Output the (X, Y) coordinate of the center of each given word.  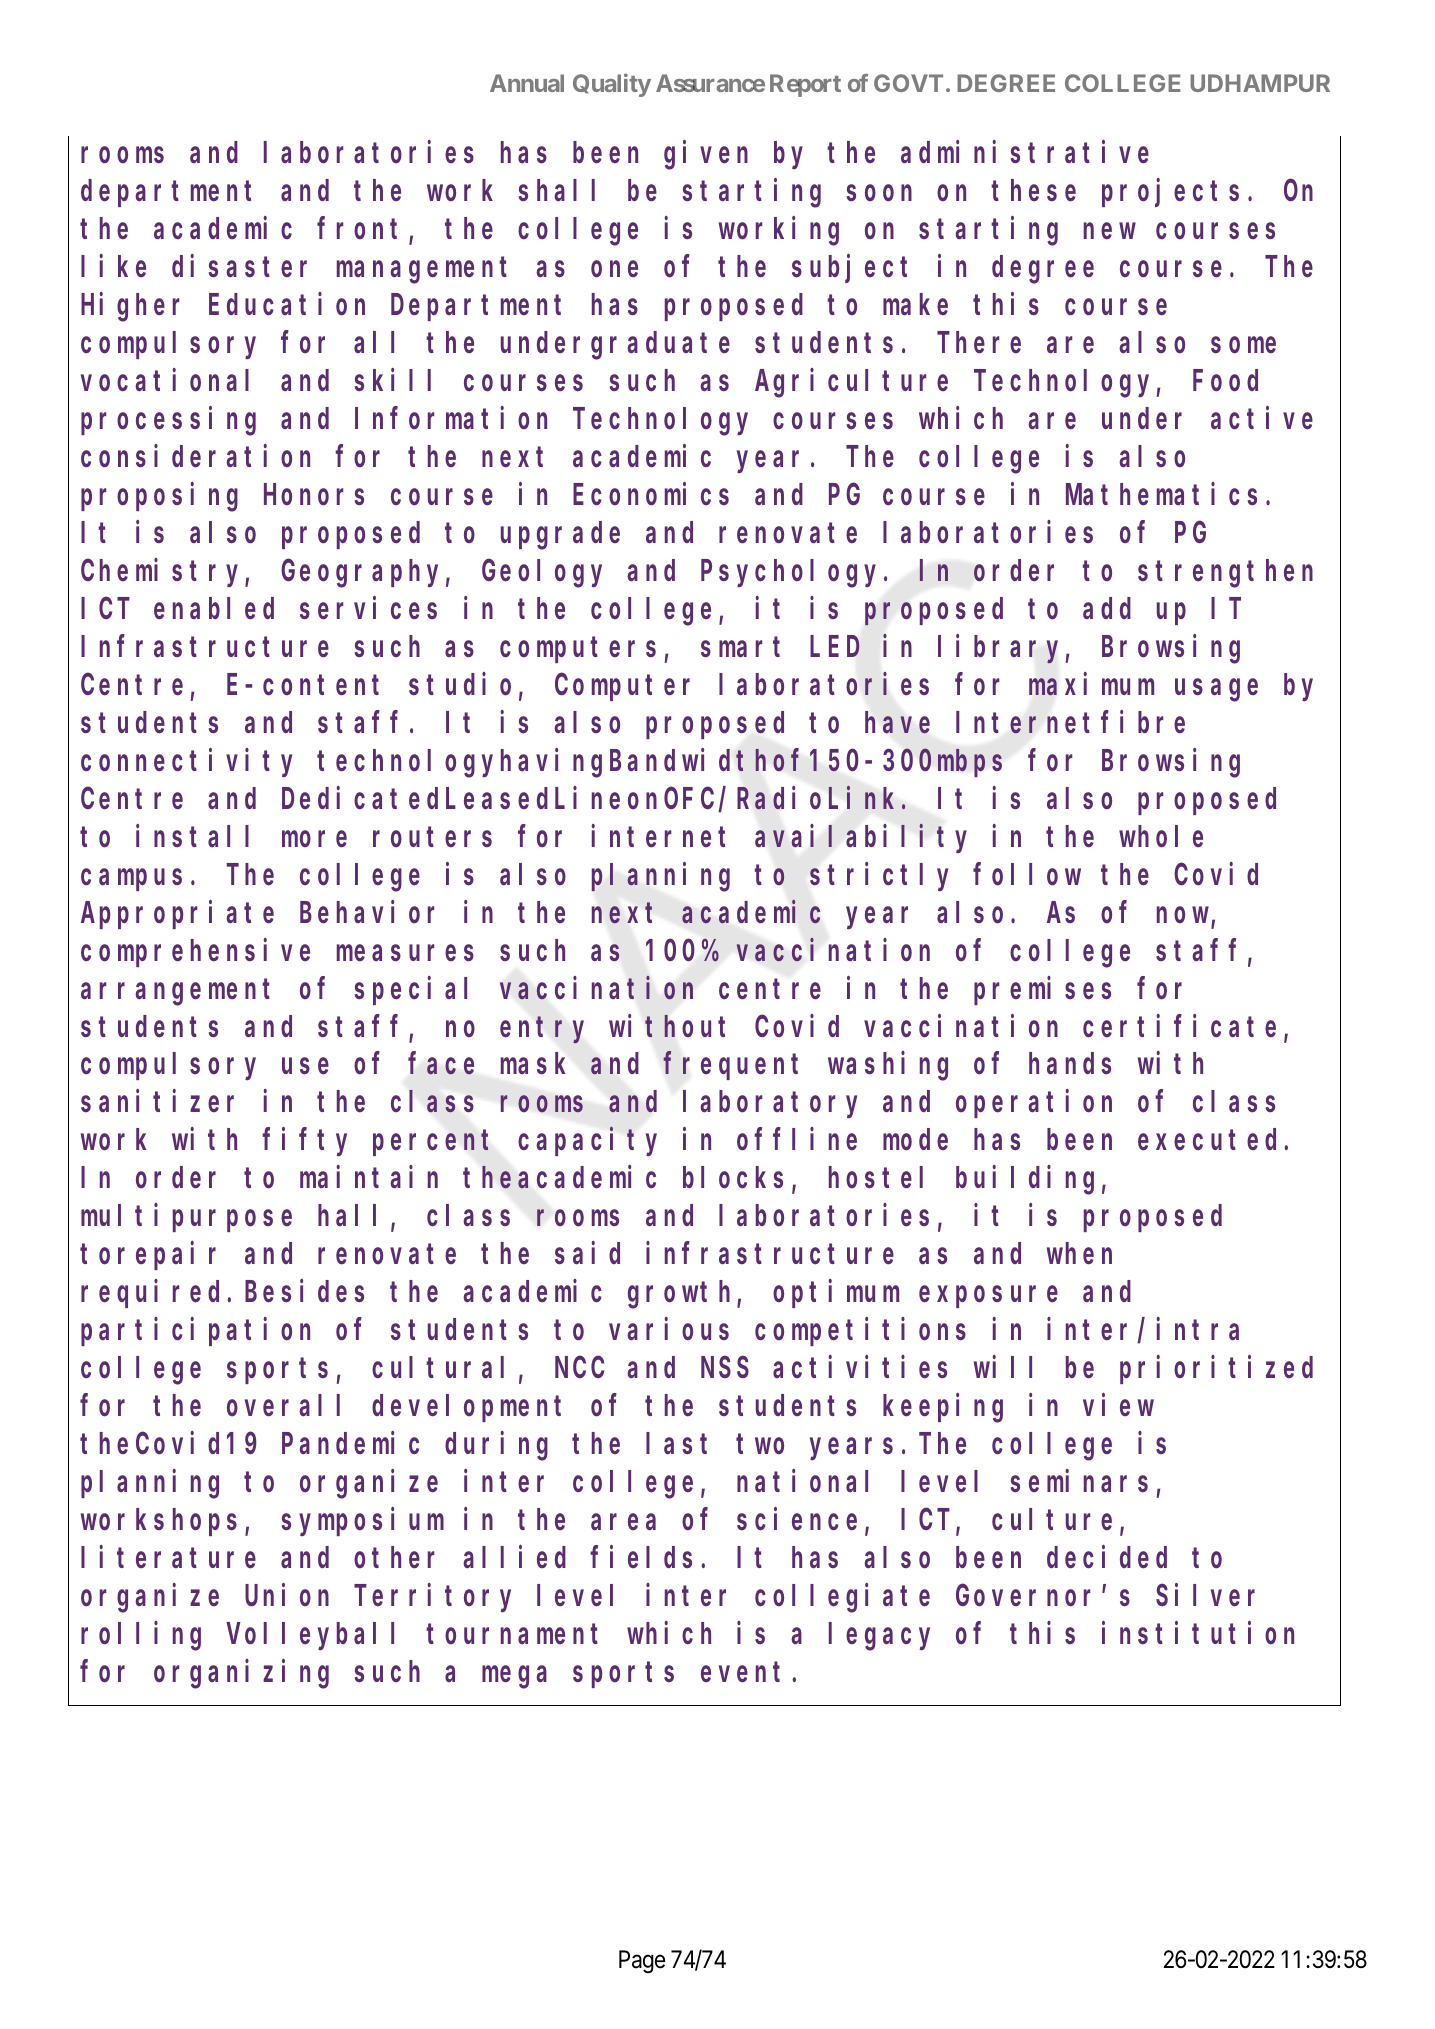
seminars (1079, 1481)
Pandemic (350, 1443)
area (623, 1522)
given (706, 156)
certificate (1179, 1026)
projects (1170, 193)
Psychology (793, 574)
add (1107, 608)
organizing (241, 1674)
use (305, 1067)
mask (533, 1064)
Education (287, 304)
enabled (214, 609)
